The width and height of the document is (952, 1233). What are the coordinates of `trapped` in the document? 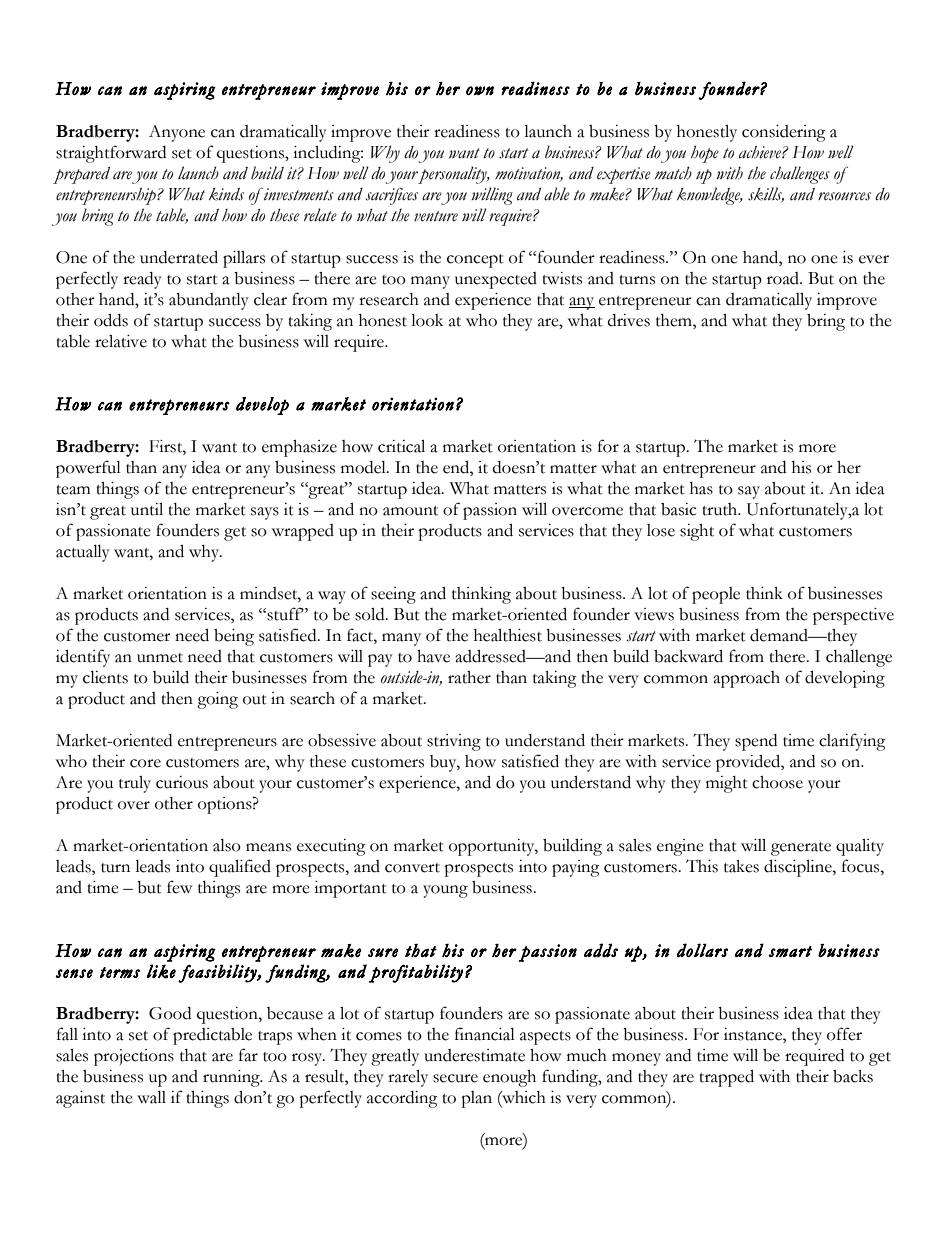 It's located at (726, 1078).
